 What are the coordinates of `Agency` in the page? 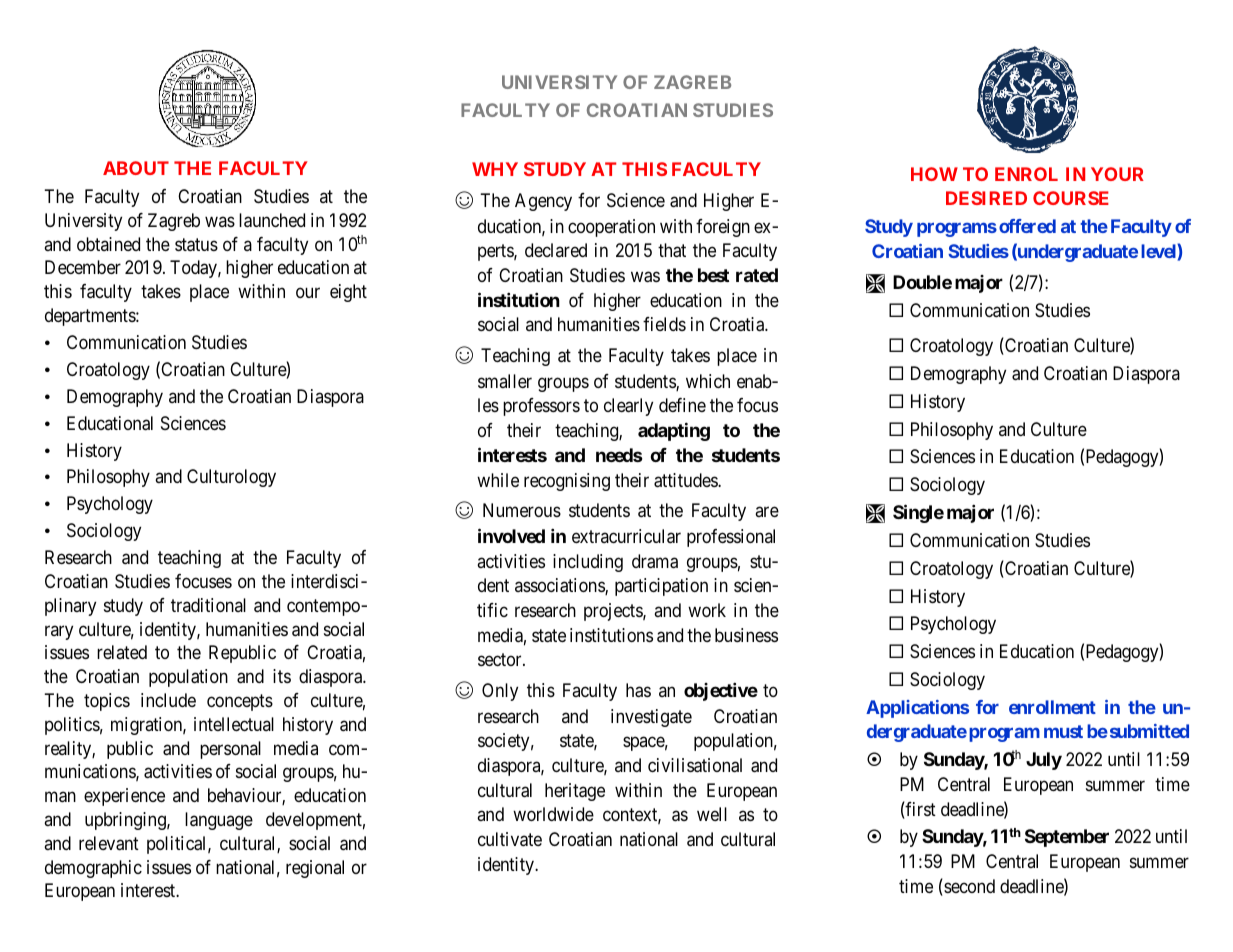 It's located at (543, 202).
